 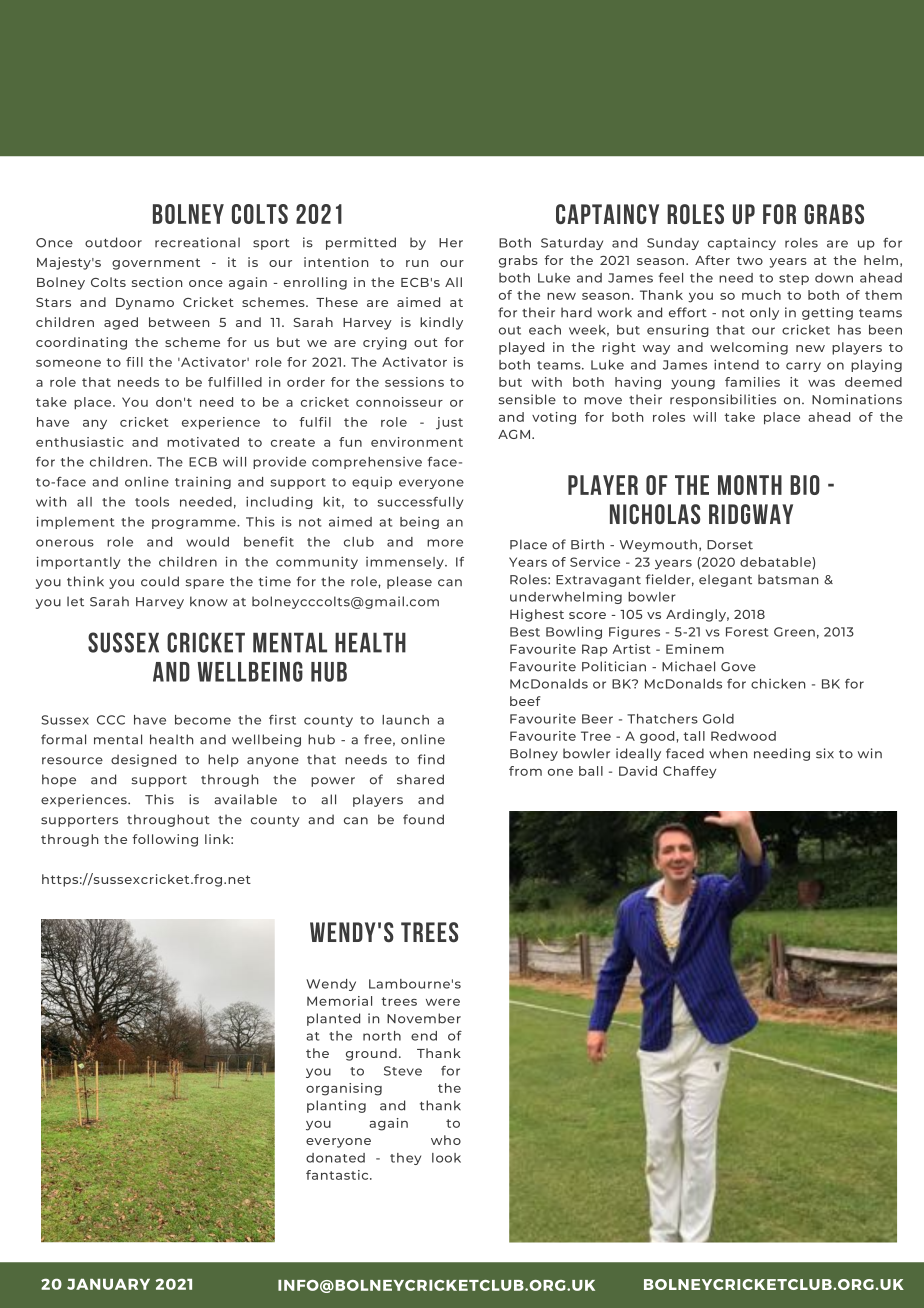 What do you see at coordinates (776, 562) in the screenshot?
I see `debatable` at bounding box center [776, 562].
